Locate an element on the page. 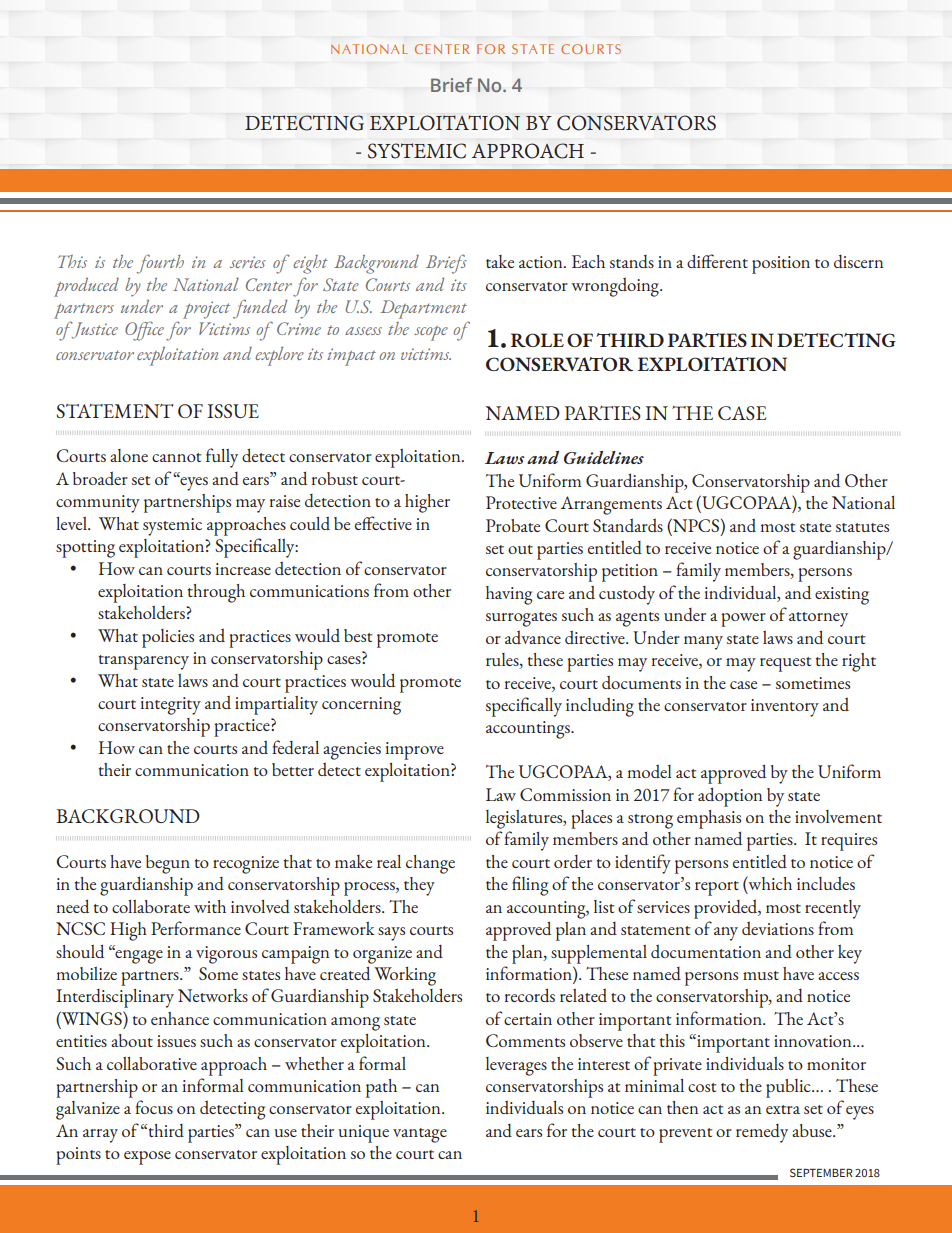 The width and height of the image is (952, 1233). Commission is located at coordinates (565, 794).
